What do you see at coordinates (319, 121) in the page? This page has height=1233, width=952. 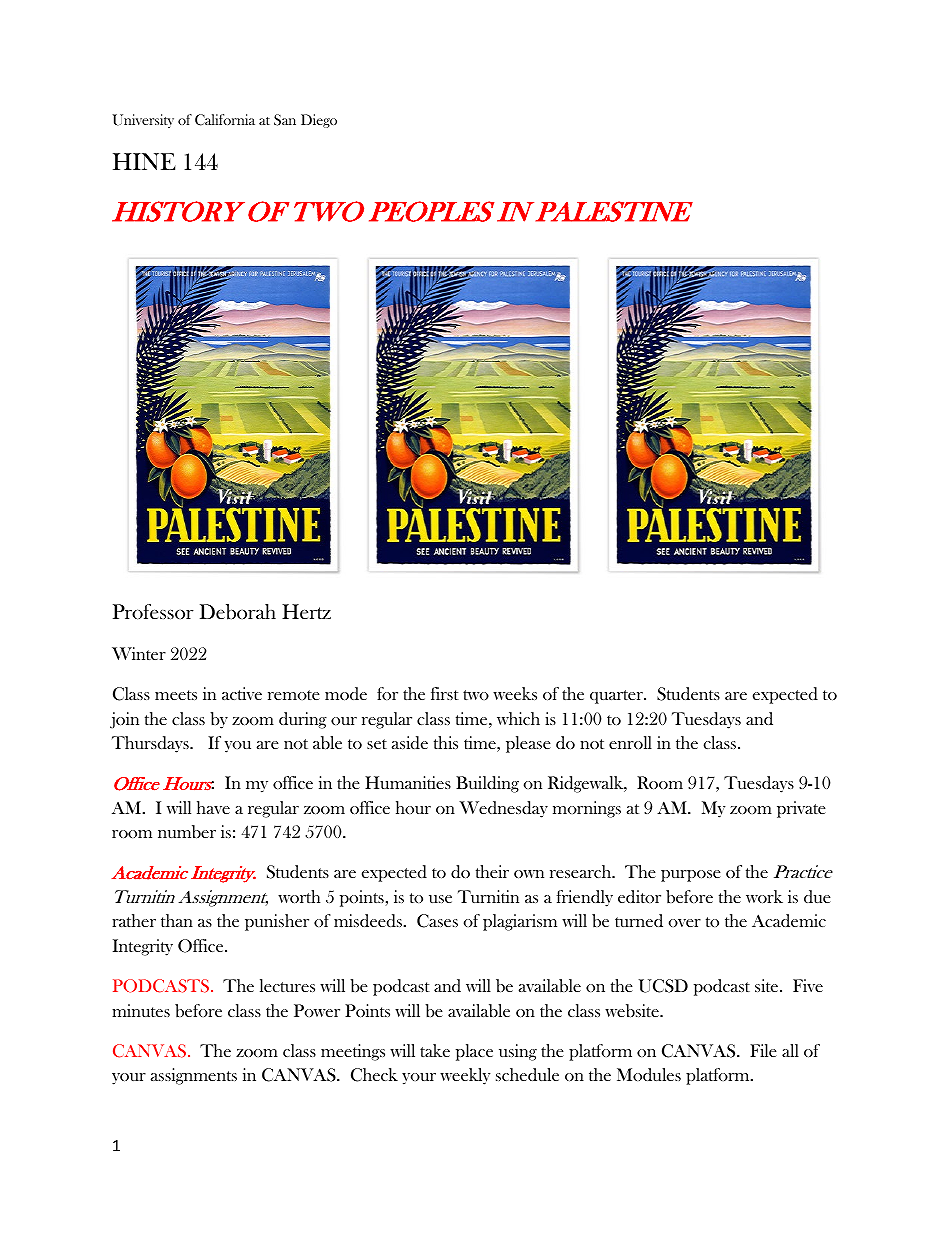 I see `Diego` at bounding box center [319, 121].
